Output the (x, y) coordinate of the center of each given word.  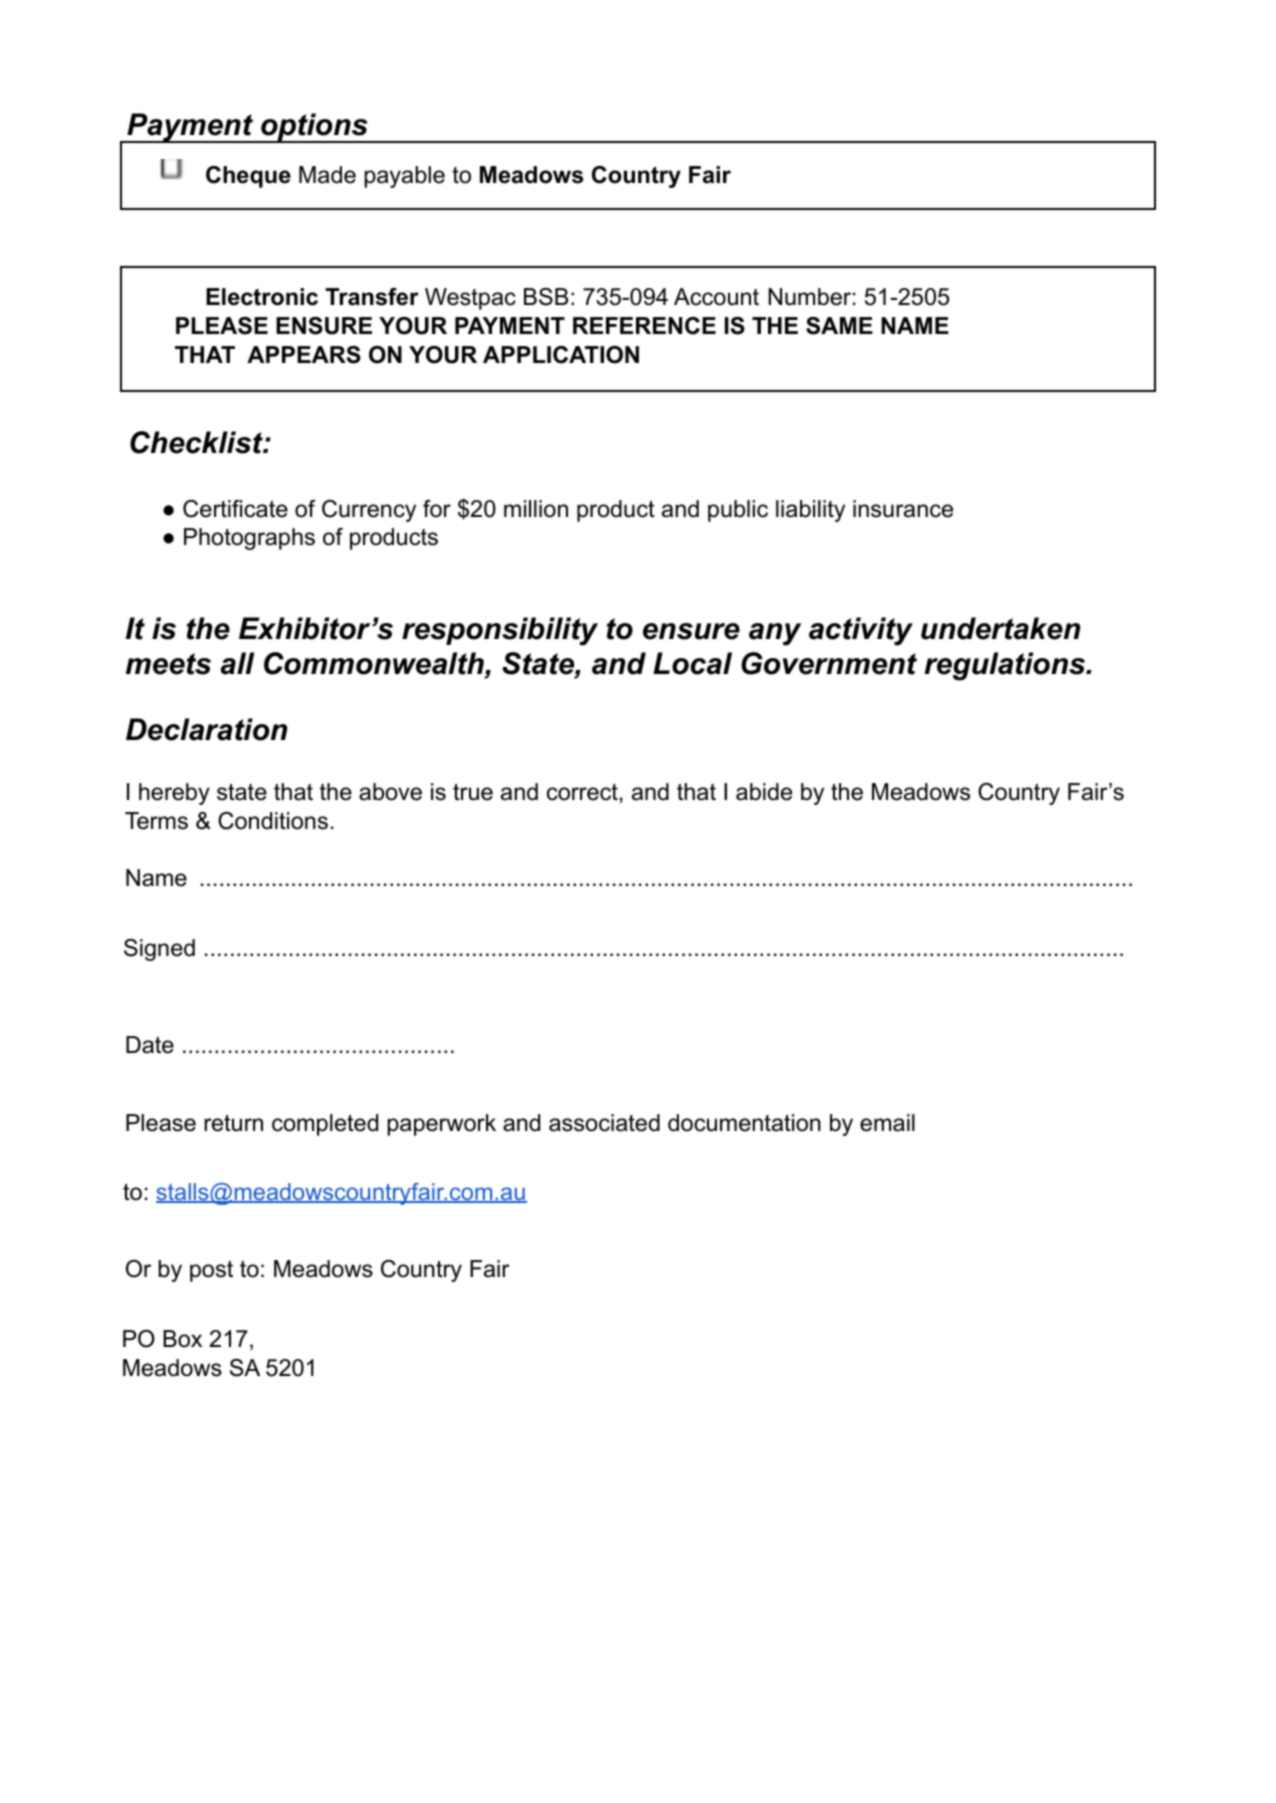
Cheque (248, 177)
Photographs (249, 539)
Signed (159, 950)
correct (582, 792)
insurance (903, 509)
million (536, 509)
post (211, 1271)
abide (764, 792)
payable (404, 177)
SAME (839, 326)
